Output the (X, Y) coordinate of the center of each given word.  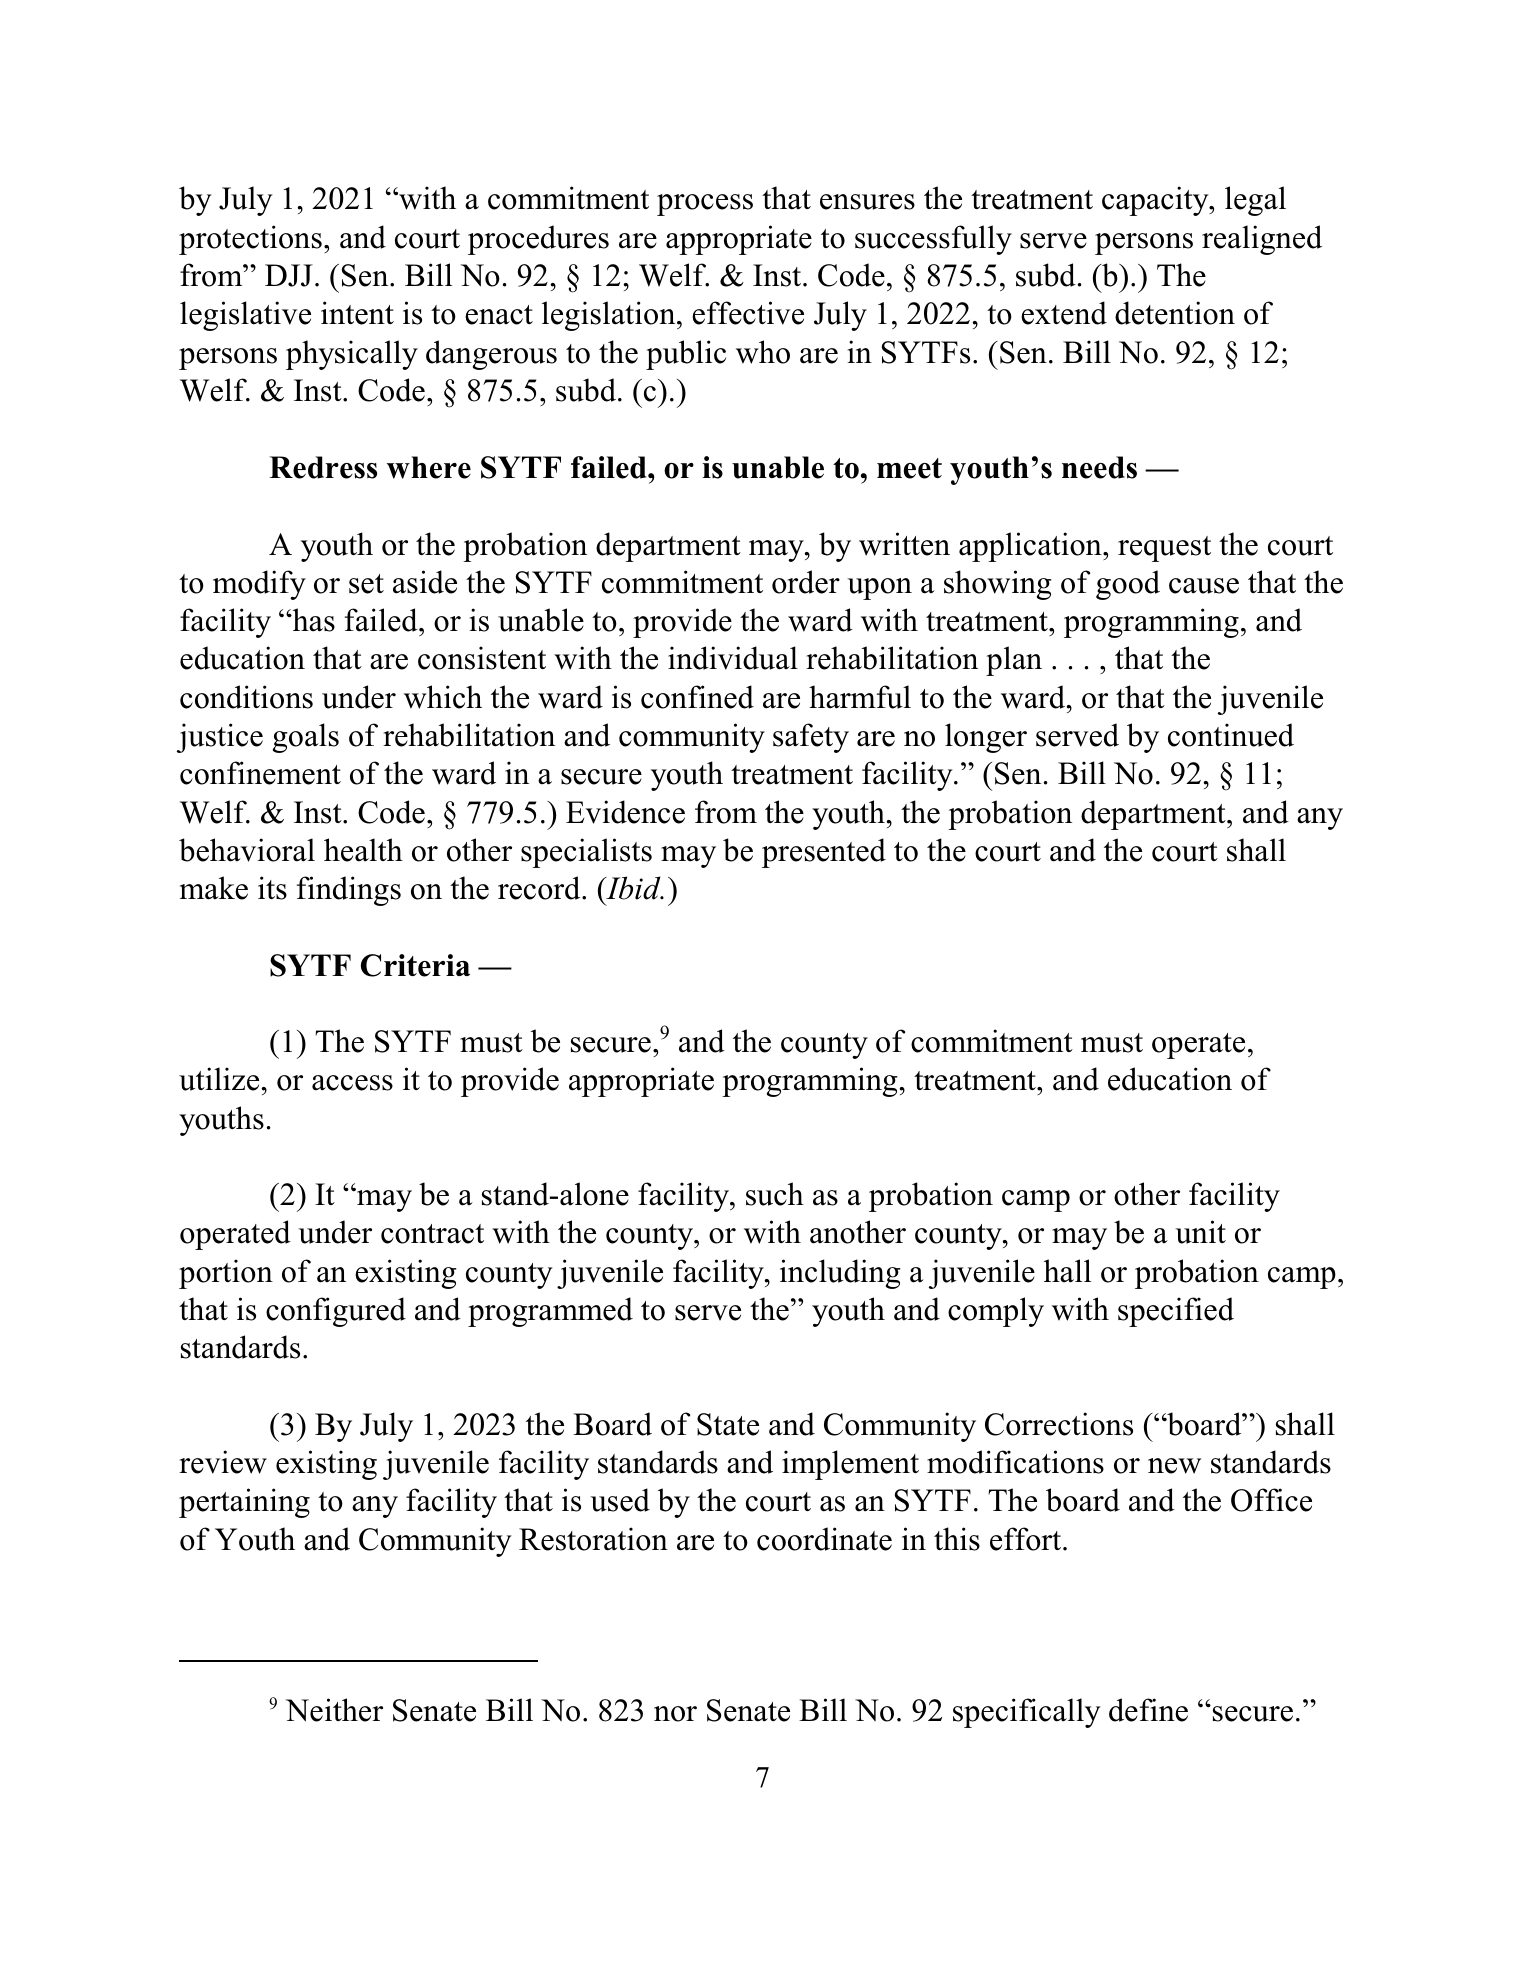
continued (1231, 735)
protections (250, 240)
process (705, 205)
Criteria (415, 965)
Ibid (633, 888)
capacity (1156, 201)
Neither (334, 1710)
